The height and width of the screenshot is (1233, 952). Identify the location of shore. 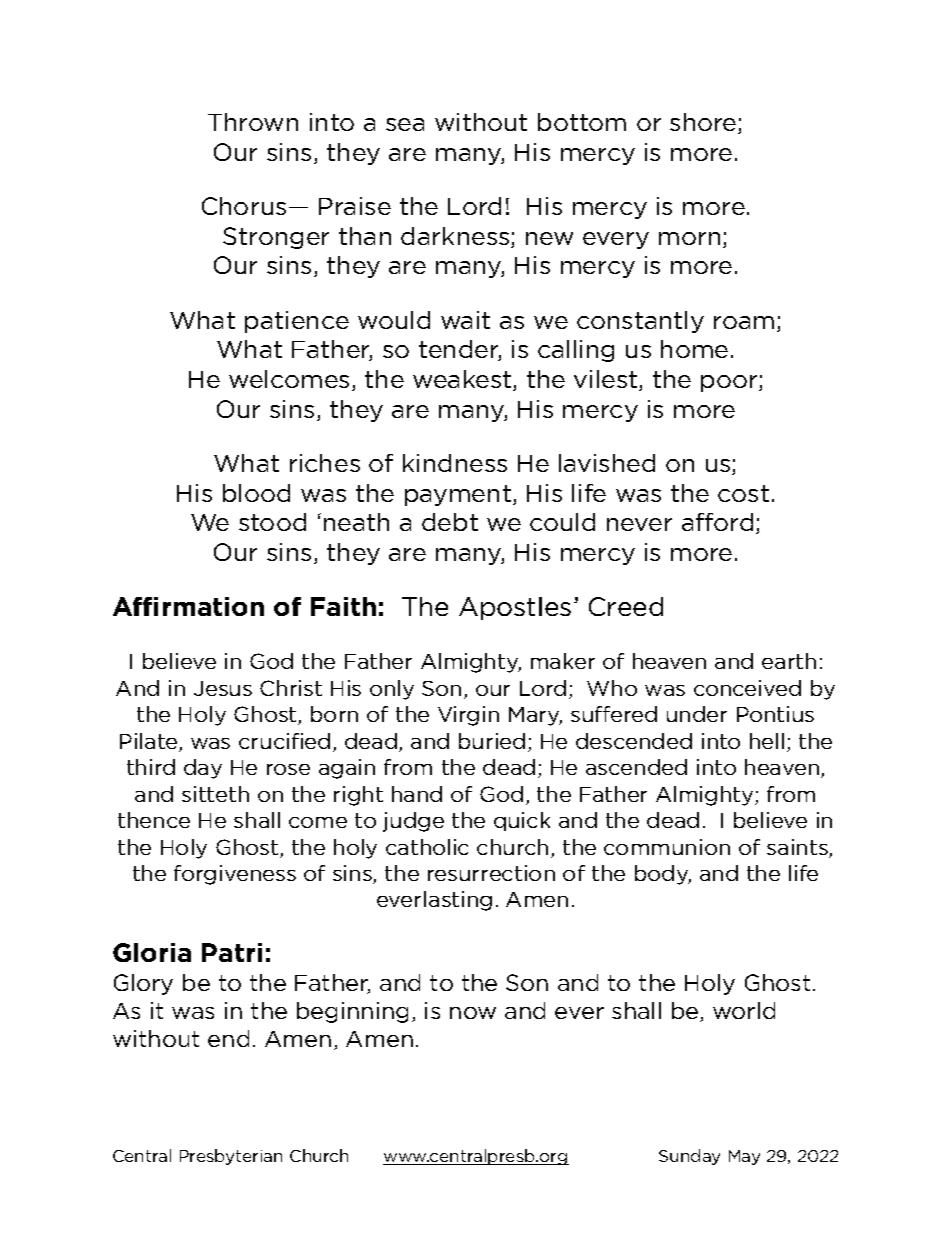
(704, 123).
